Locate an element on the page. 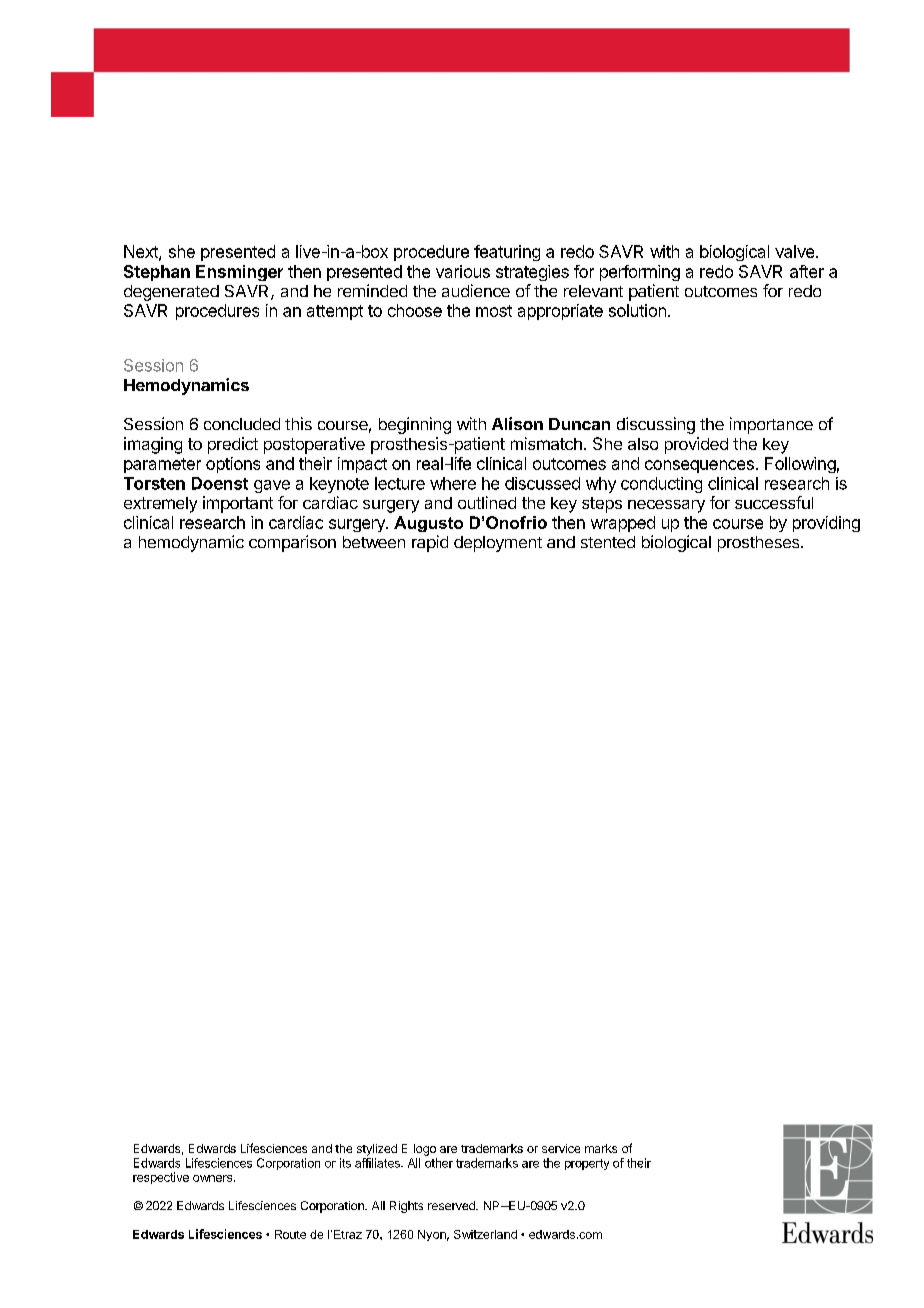  deployment is located at coordinates (498, 544).
